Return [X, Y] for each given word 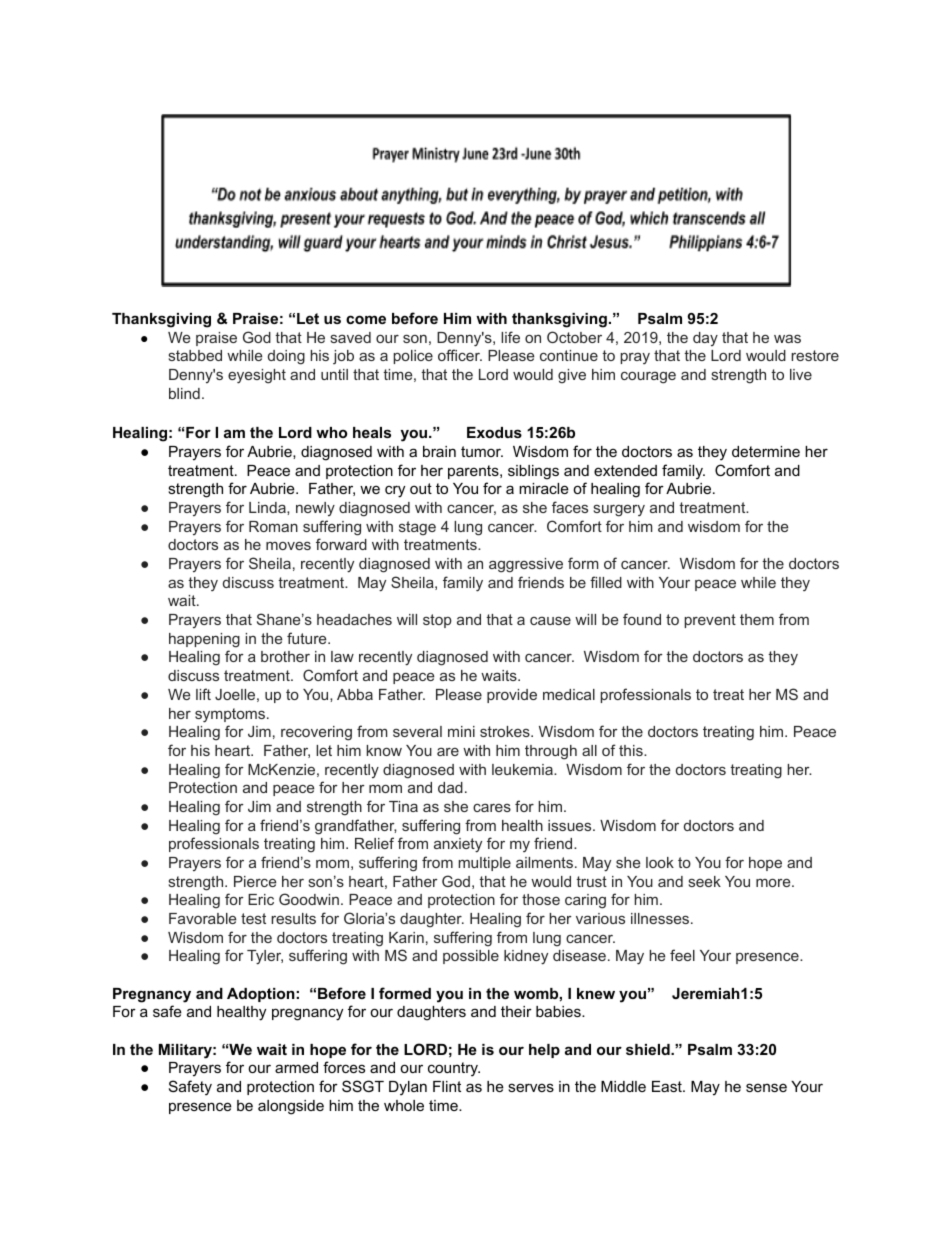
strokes [506, 731]
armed [296, 1067]
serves [531, 1087]
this [632, 750]
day [705, 339]
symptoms [231, 715]
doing [286, 357]
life [510, 337]
